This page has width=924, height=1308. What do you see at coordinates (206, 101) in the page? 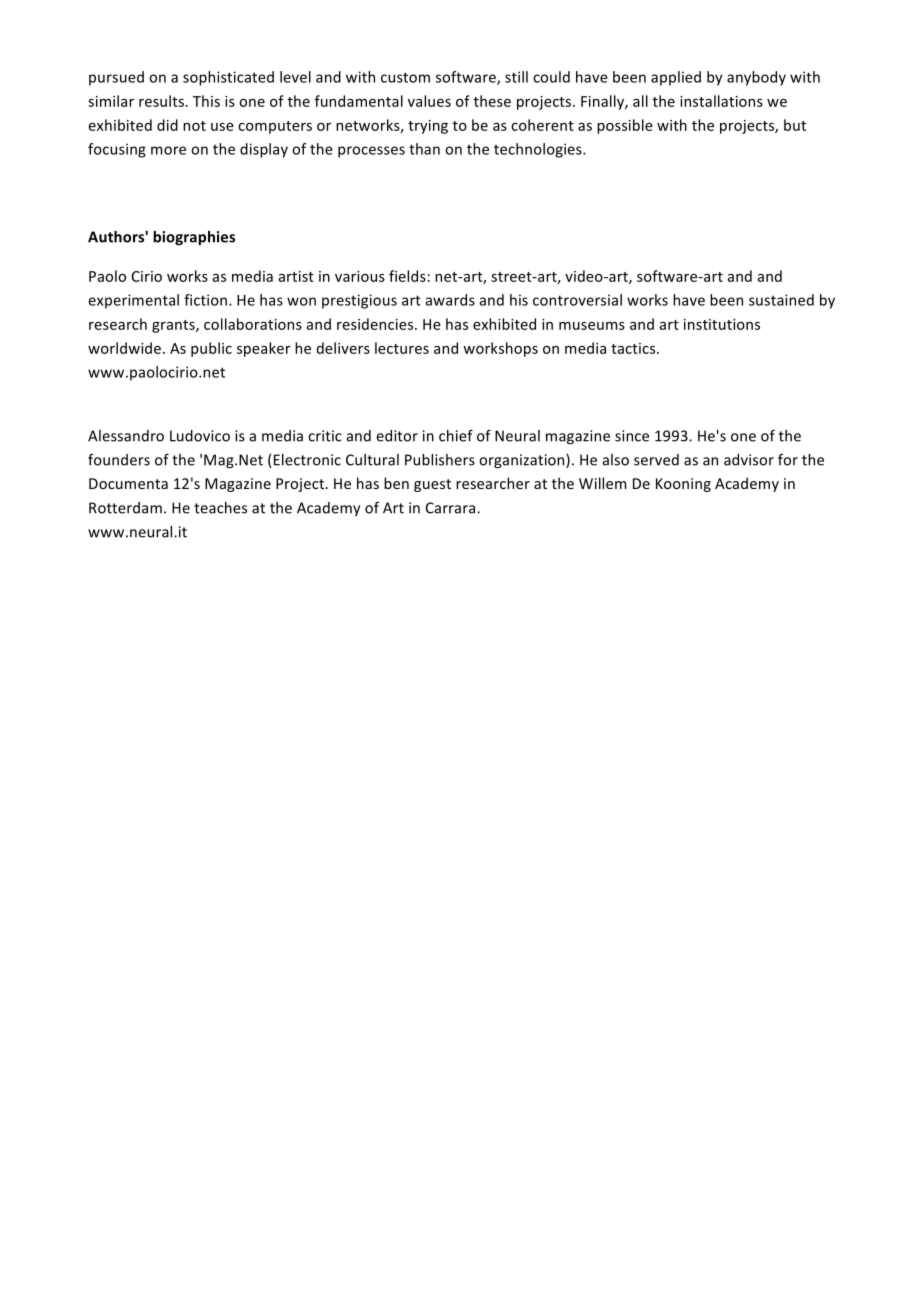
I see `This` at bounding box center [206, 101].
